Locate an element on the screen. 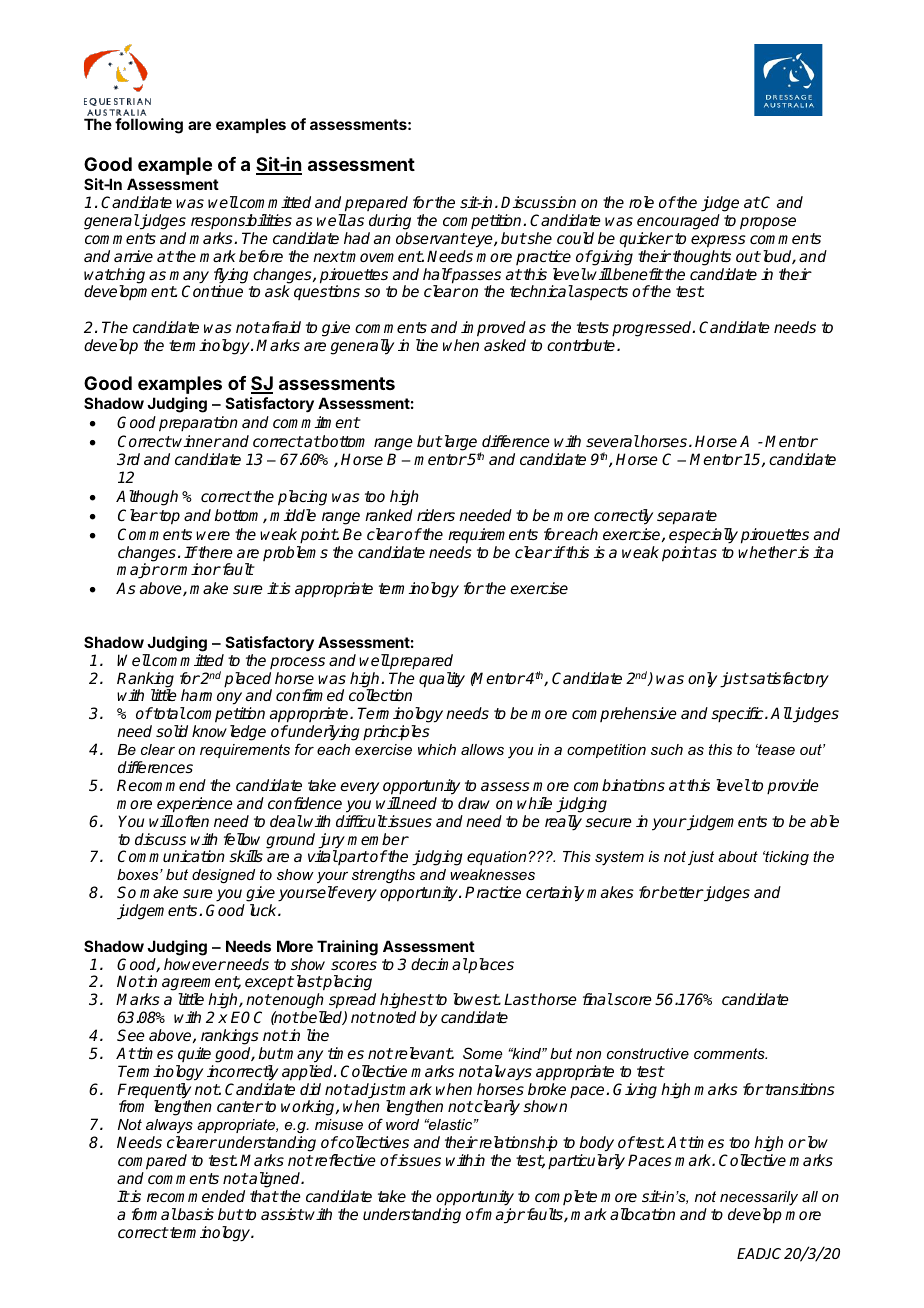  quality is located at coordinates (442, 680).
